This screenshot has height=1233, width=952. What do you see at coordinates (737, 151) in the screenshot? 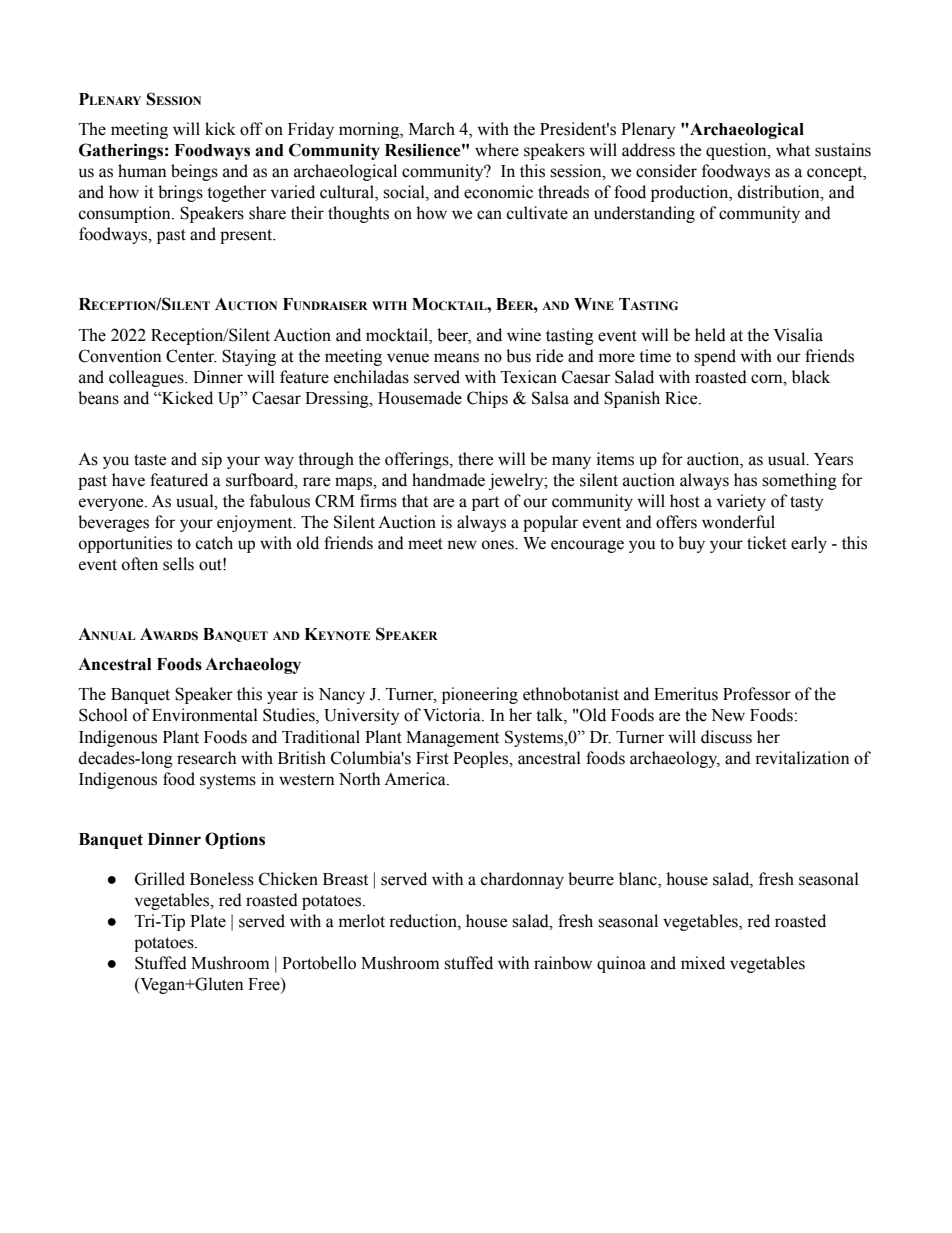
I see `question` at bounding box center [737, 151].
